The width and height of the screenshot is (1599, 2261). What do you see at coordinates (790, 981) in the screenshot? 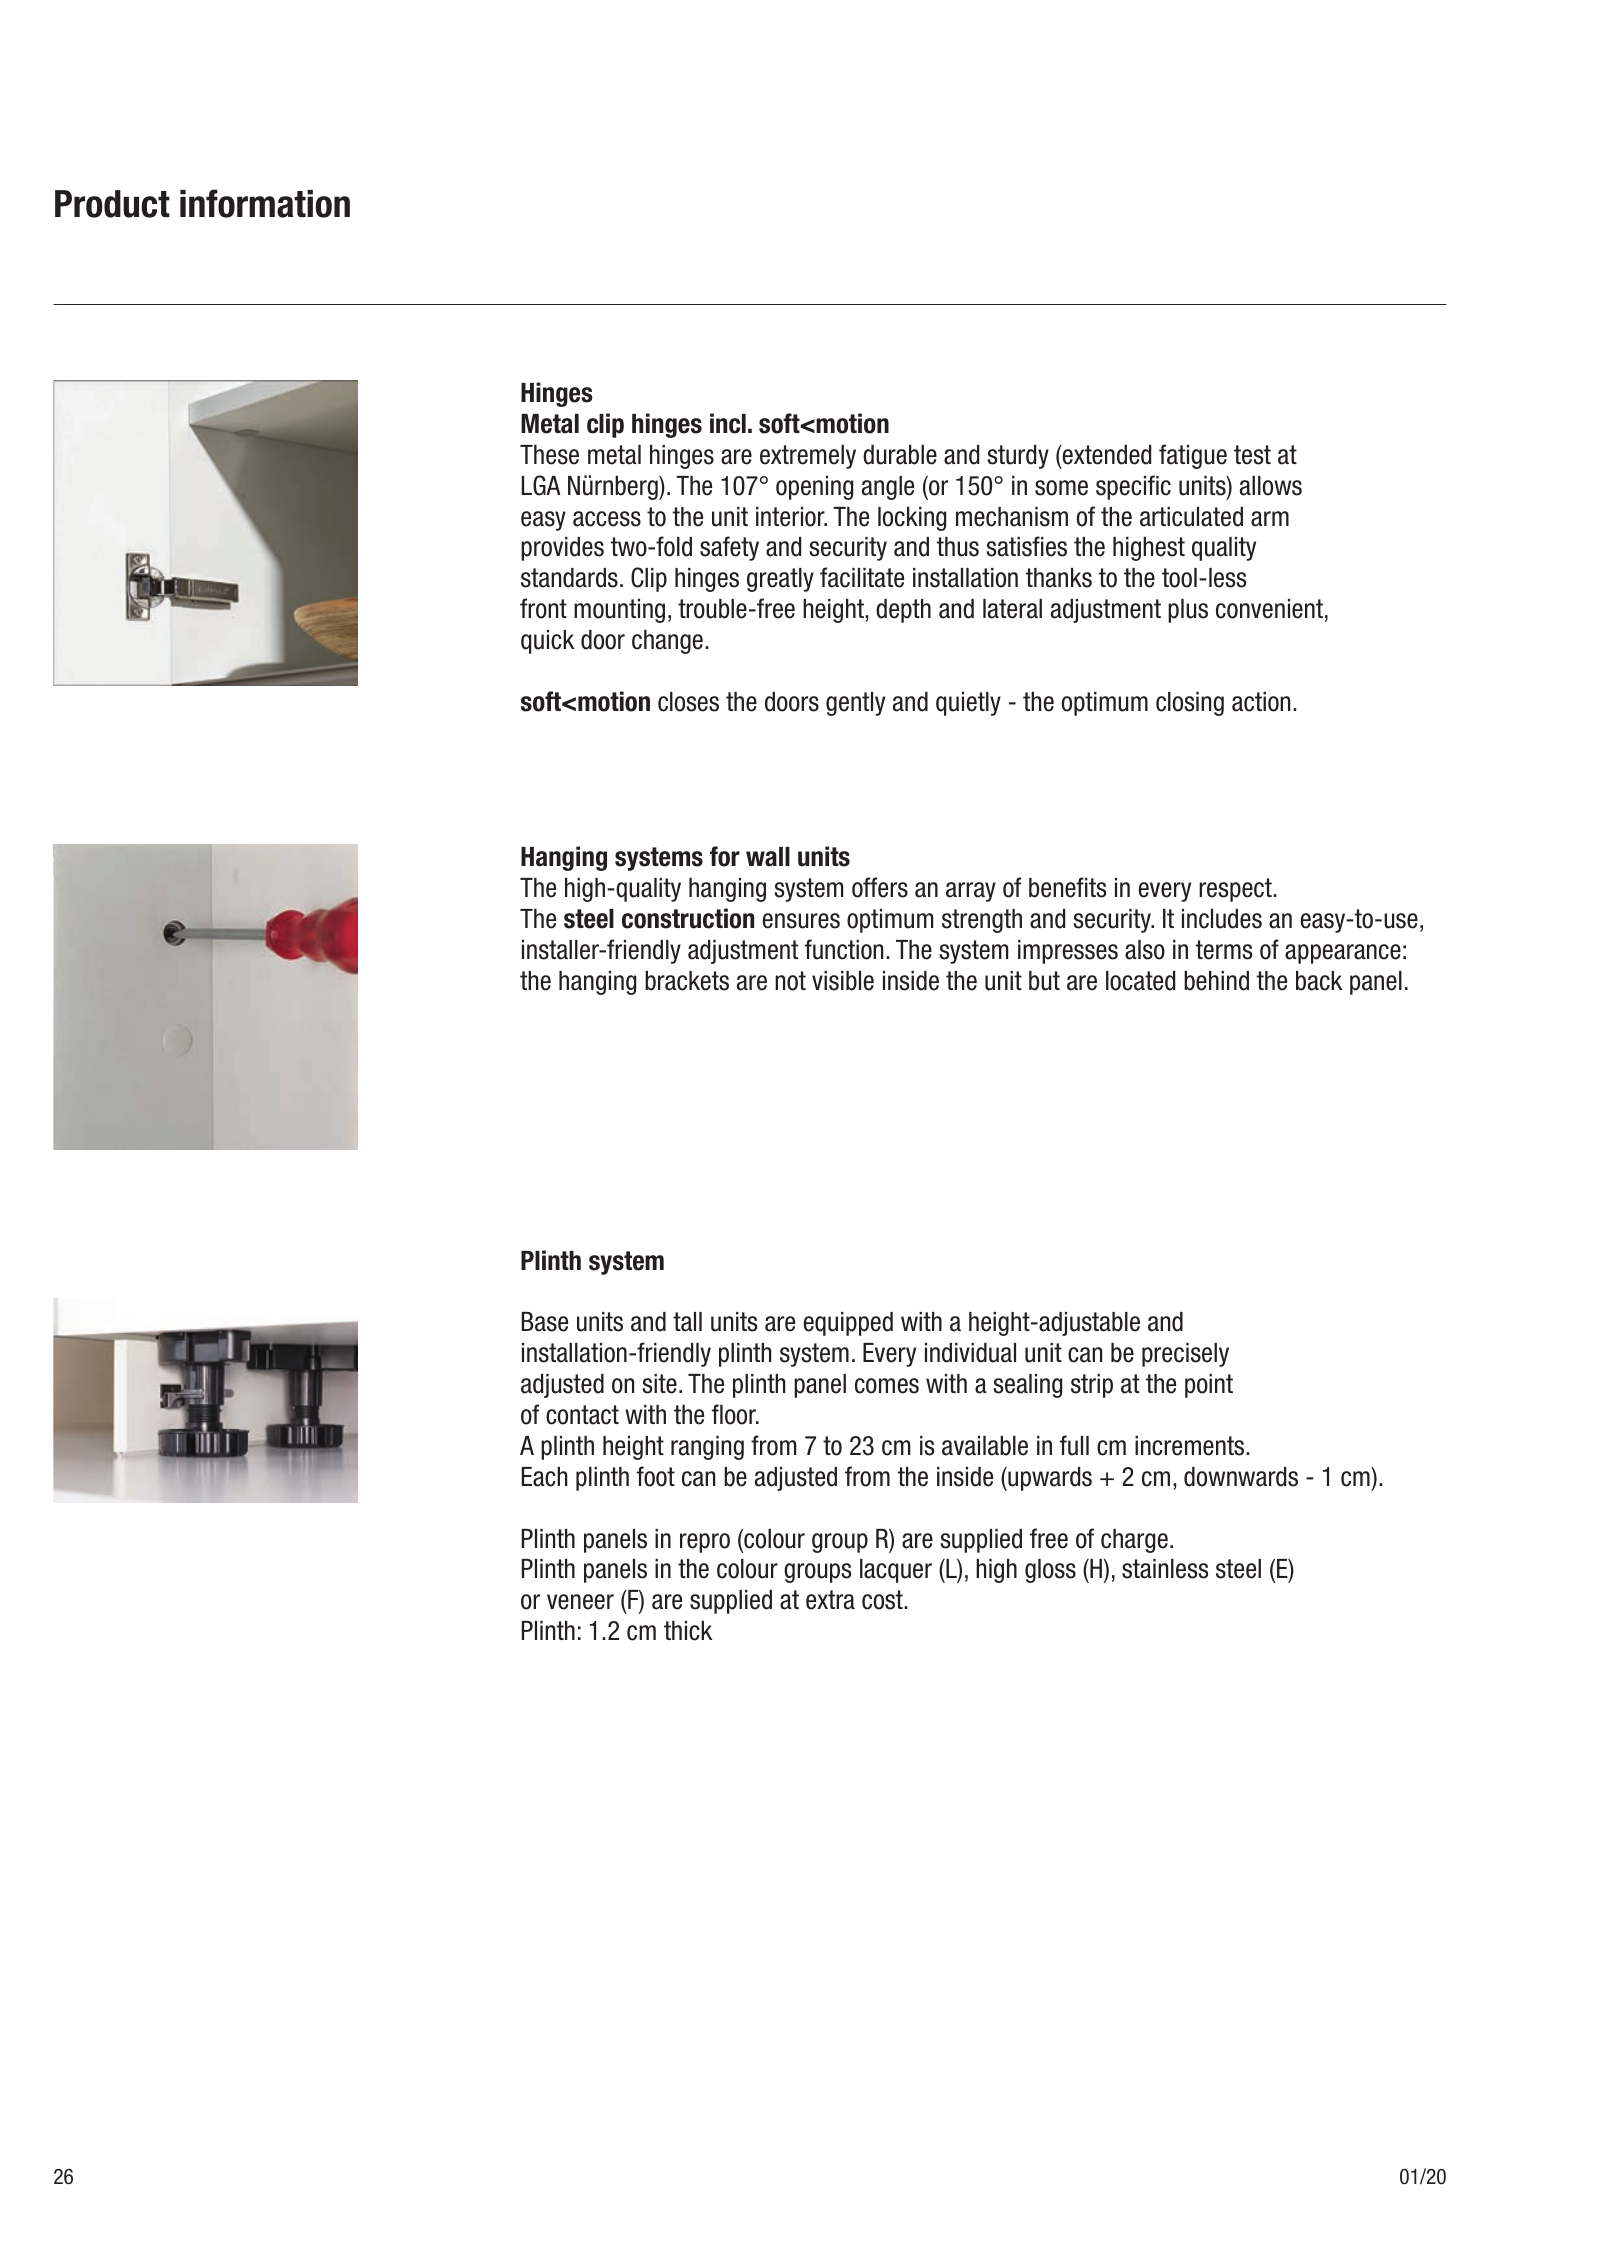
I see `not` at bounding box center [790, 981].
